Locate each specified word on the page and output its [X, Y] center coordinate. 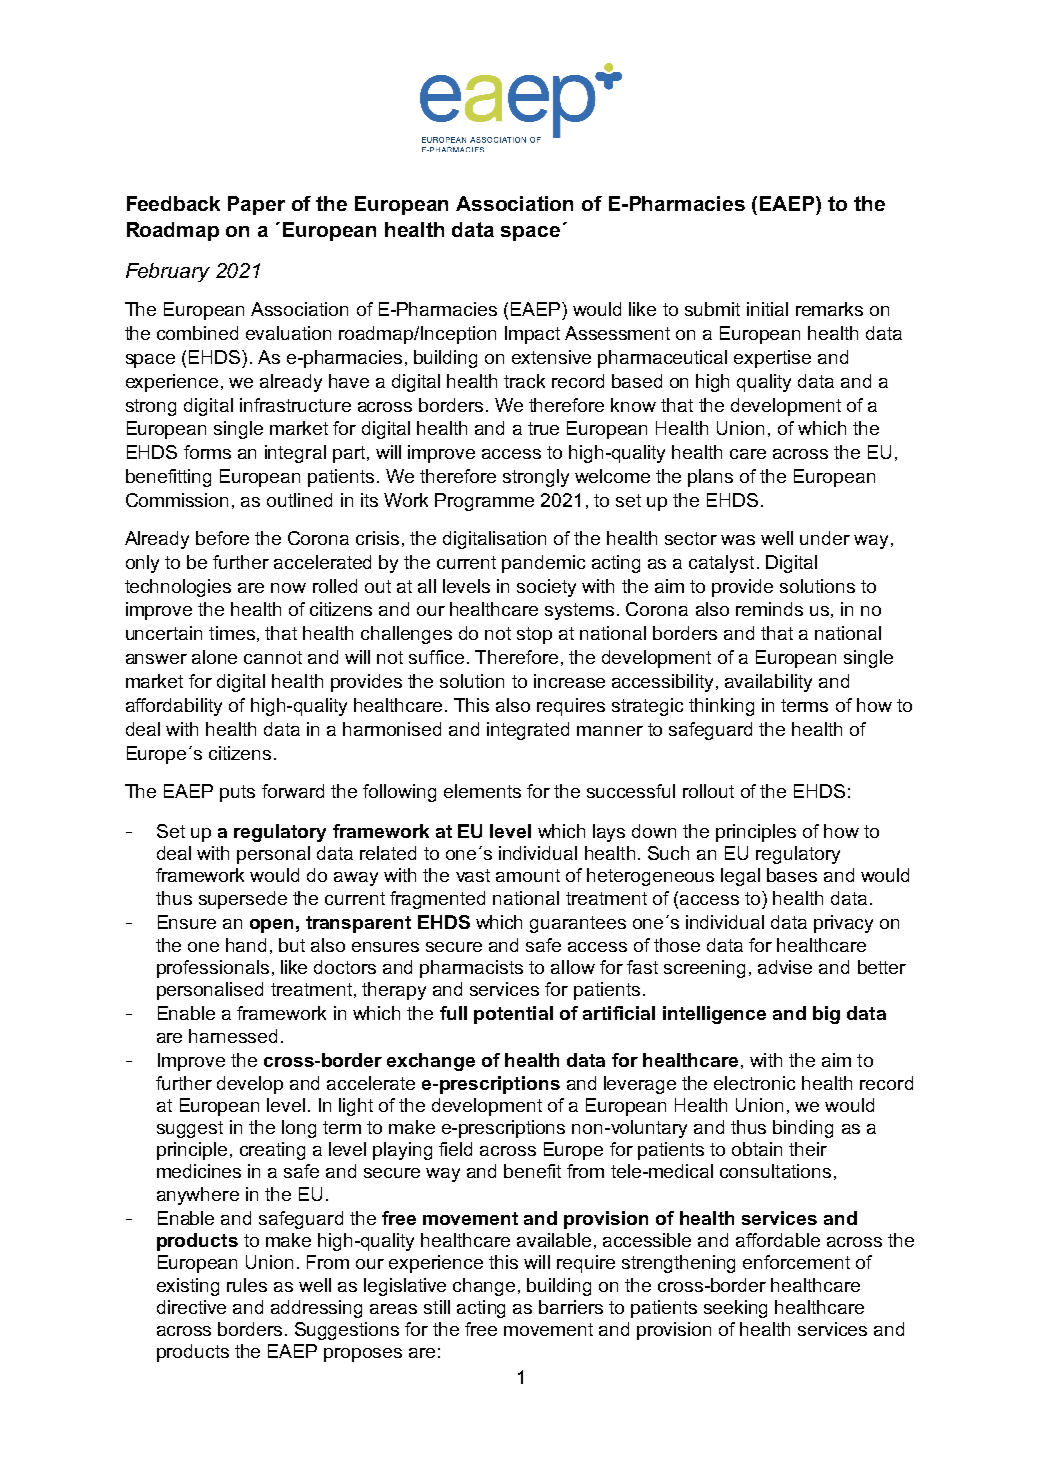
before [222, 538]
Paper [256, 205]
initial [767, 309]
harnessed [233, 1036]
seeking [735, 1309]
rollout [708, 791]
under [825, 538]
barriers [571, 1307]
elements [482, 791]
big [826, 1015]
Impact [532, 335]
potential [513, 1015]
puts [237, 793]
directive [191, 1307]
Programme [484, 502]
